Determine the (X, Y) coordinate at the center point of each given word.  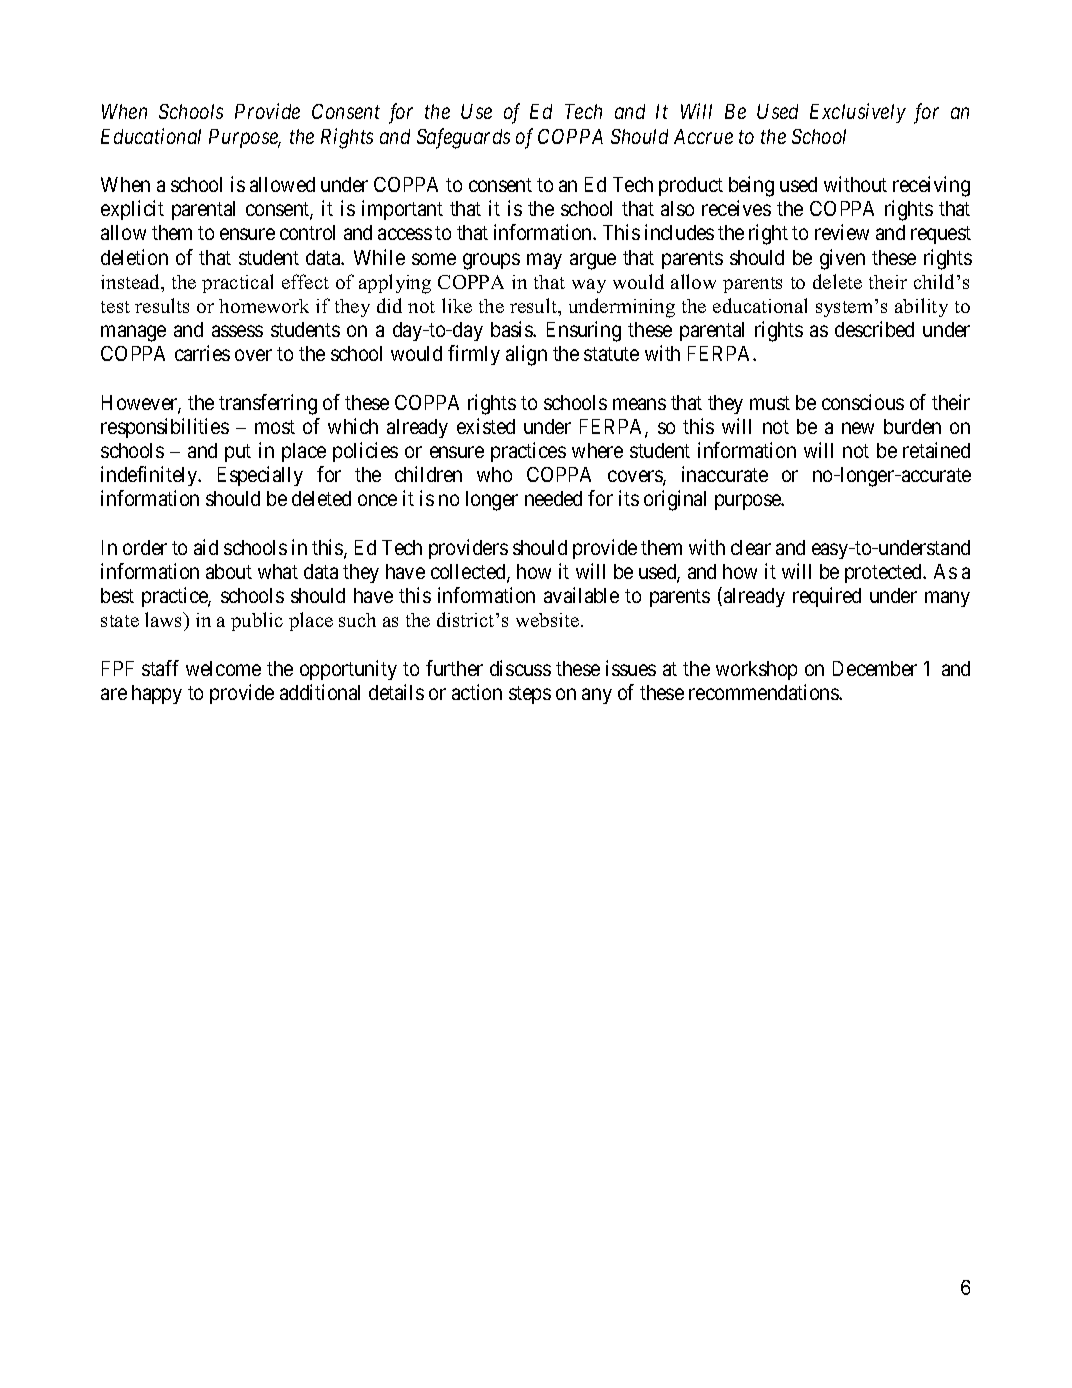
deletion (134, 257)
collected (469, 573)
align (526, 355)
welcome (223, 668)
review (842, 232)
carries (202, 353)
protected (885, 573)
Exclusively (858, 113)
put (238, 453)
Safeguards (463, 138)
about (229, 571)
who (494, 474)
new (858, 428)
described (874, 329)
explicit (132, 210)
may (544, 261)
